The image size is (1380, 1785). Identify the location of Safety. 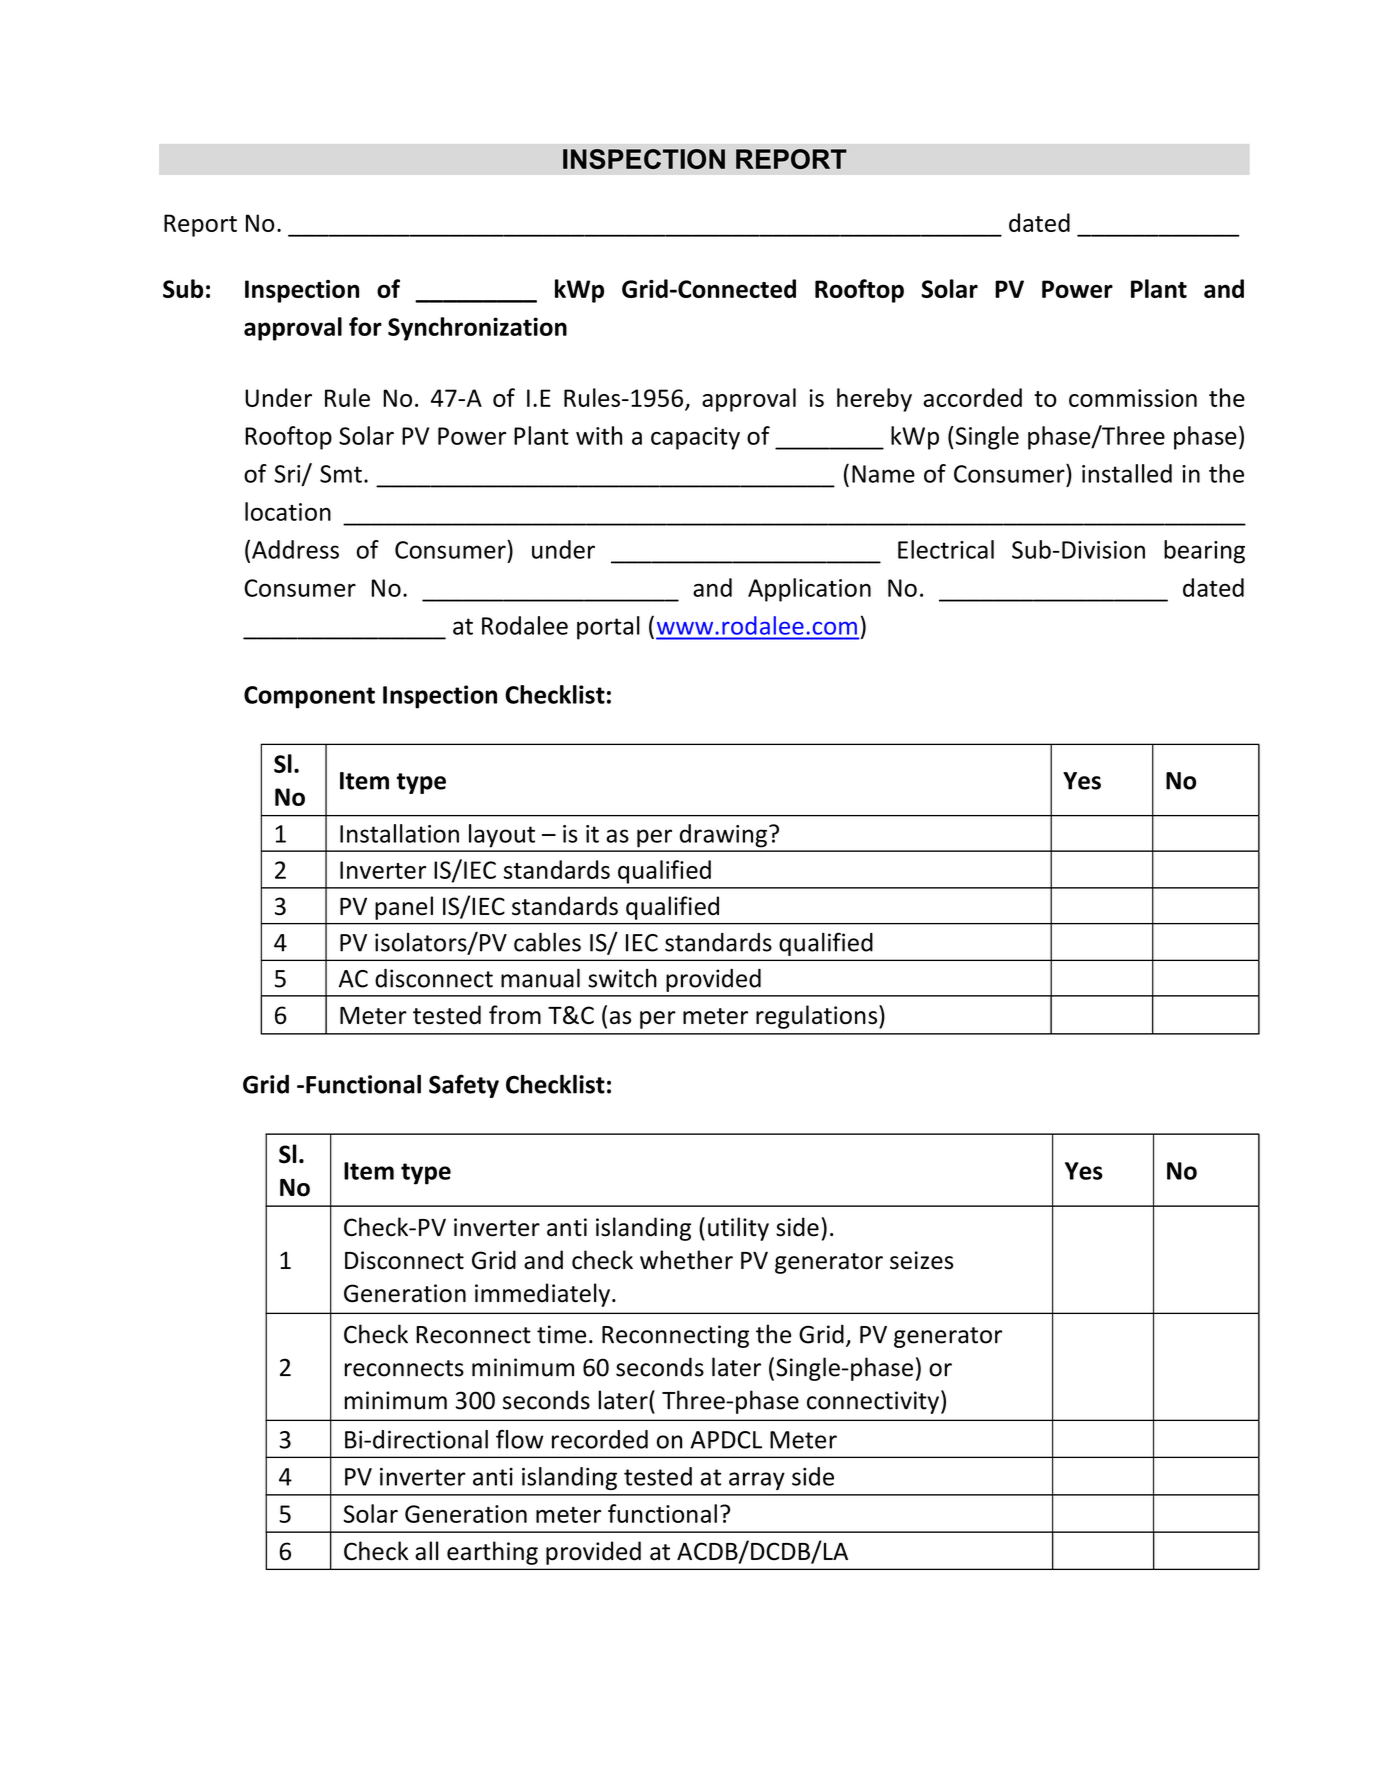
(464, 1086).
